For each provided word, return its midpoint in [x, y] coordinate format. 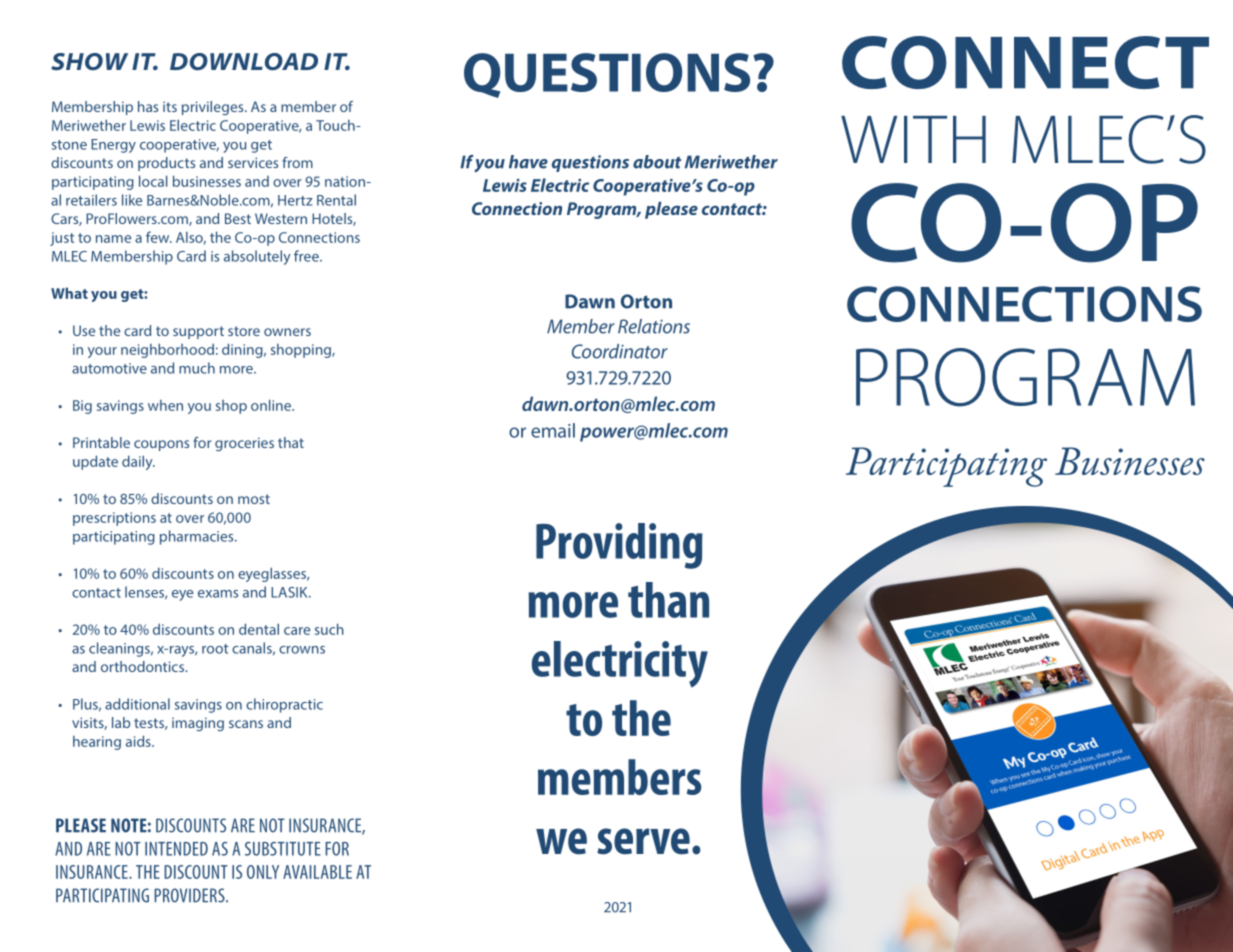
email [553, 430]
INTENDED [176, 849]
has [148, 106]
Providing [619, 546]
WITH [913, 139]
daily [138, 462]
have [528, 162]
